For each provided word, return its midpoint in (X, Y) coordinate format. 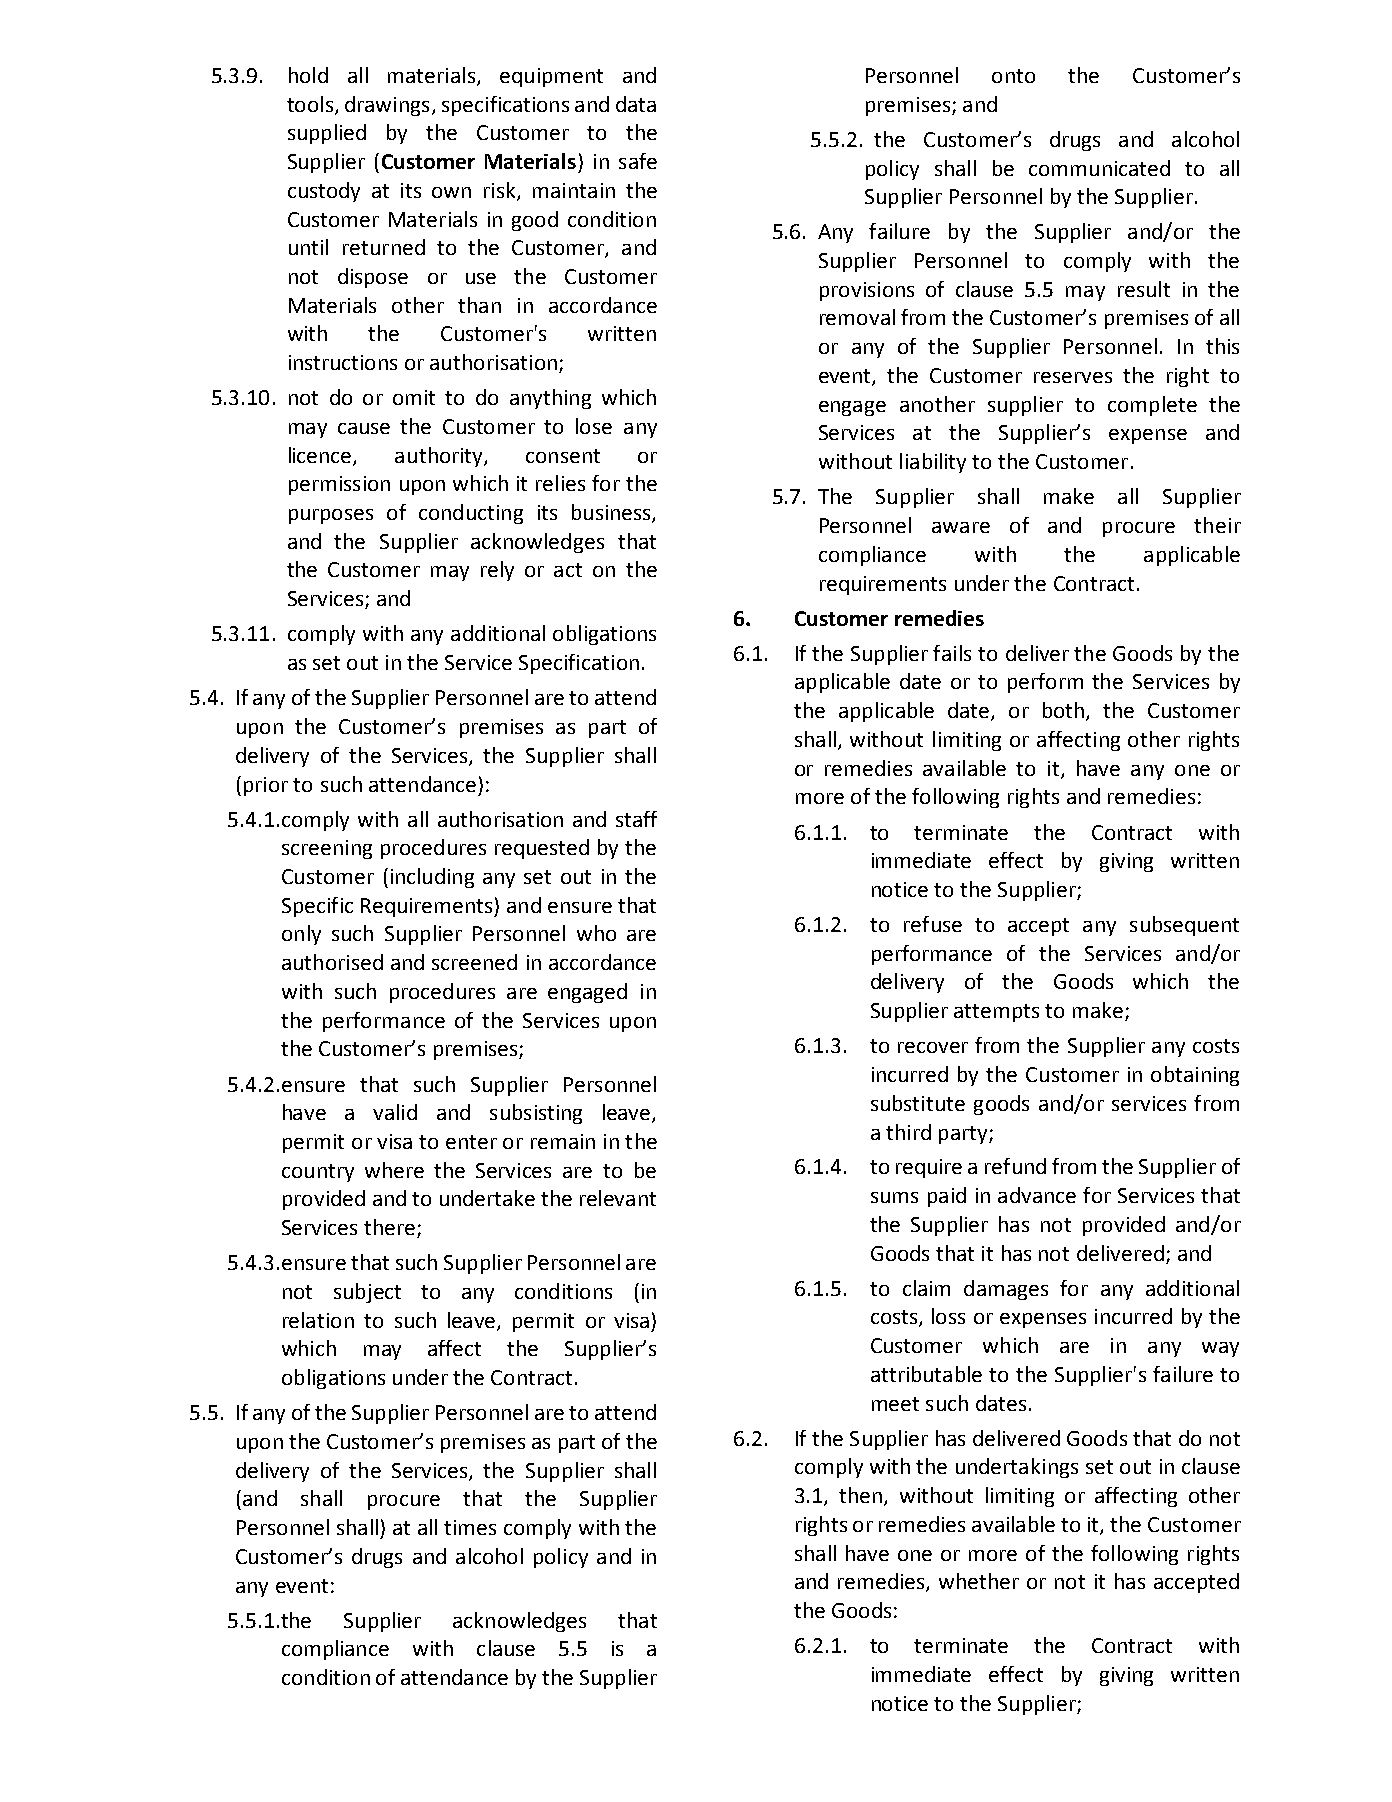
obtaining (1195, 1076)
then (860, 1495)
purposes (331, 516)
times (470, 1527)
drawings (387, 106)
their (1217, 525)
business (612, 513)
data (636, 104)
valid (395, 1112)
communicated (1099, 168)
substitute (918, 1103)
